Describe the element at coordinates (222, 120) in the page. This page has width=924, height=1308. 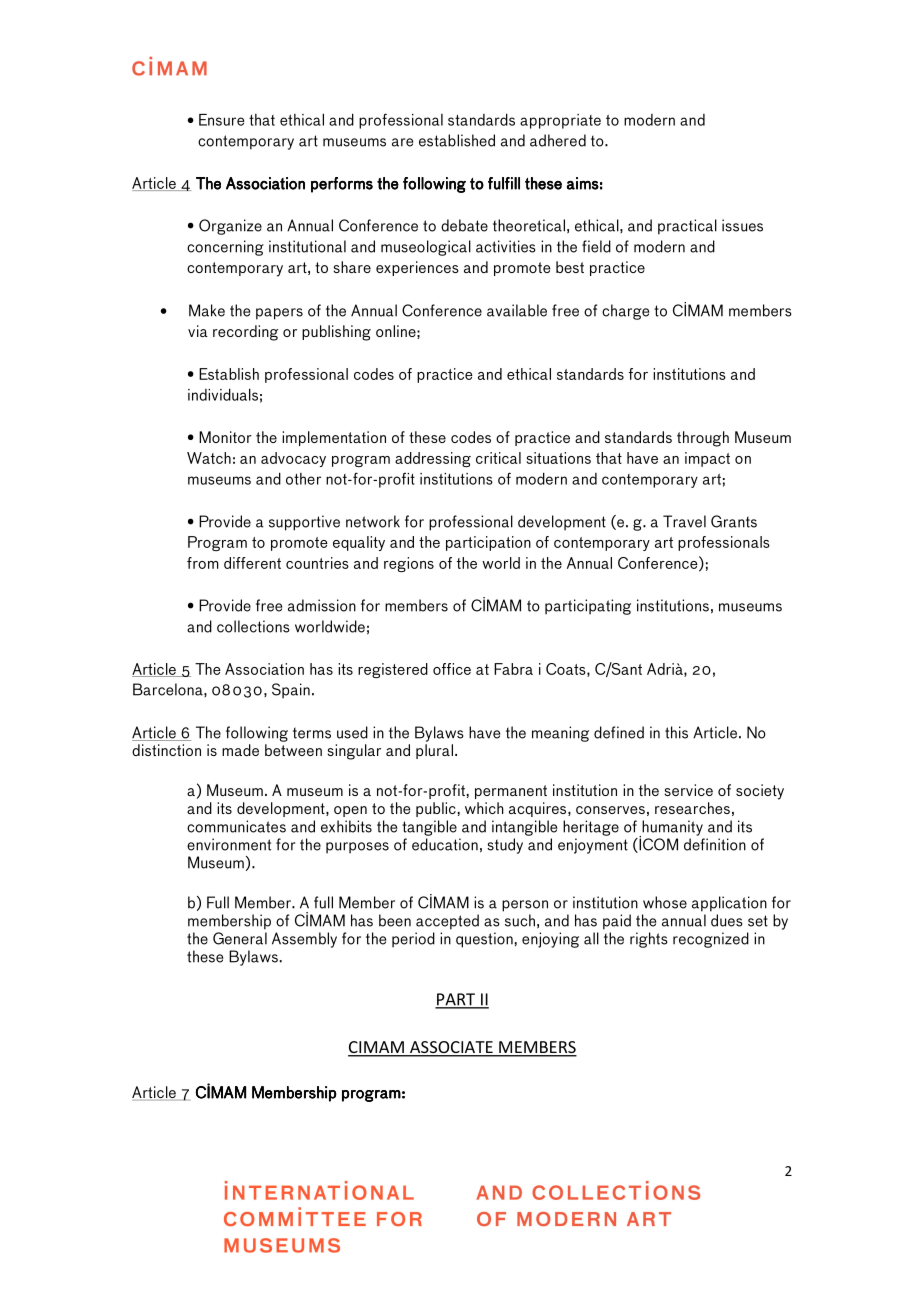
I see `Ensure` at that location.
